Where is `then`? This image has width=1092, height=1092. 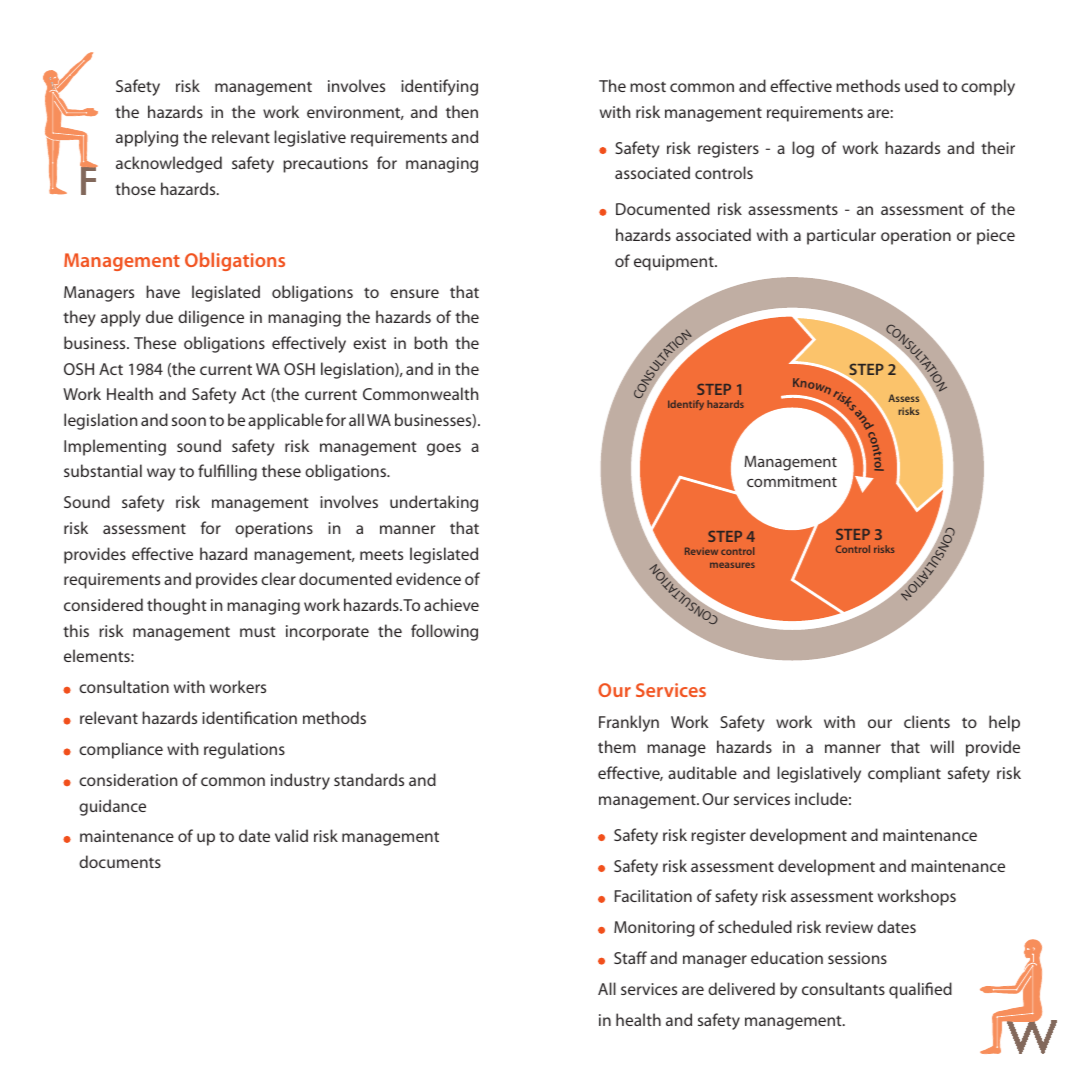
then is located at coordinates (462, 111).
